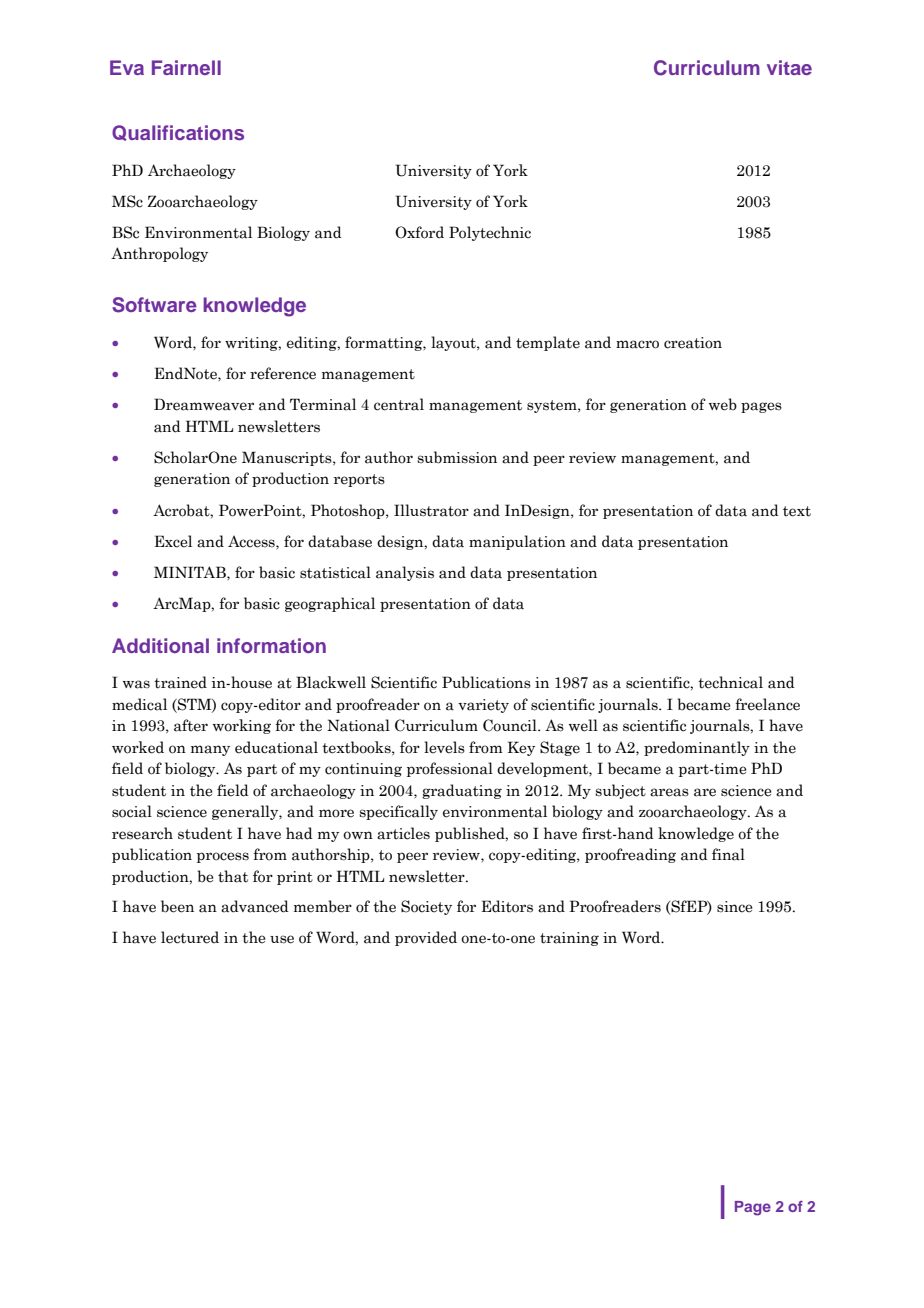  What do you see at coordinates (789, 67) in the image?
I see `vitae` at bounding box center [789, 67].
